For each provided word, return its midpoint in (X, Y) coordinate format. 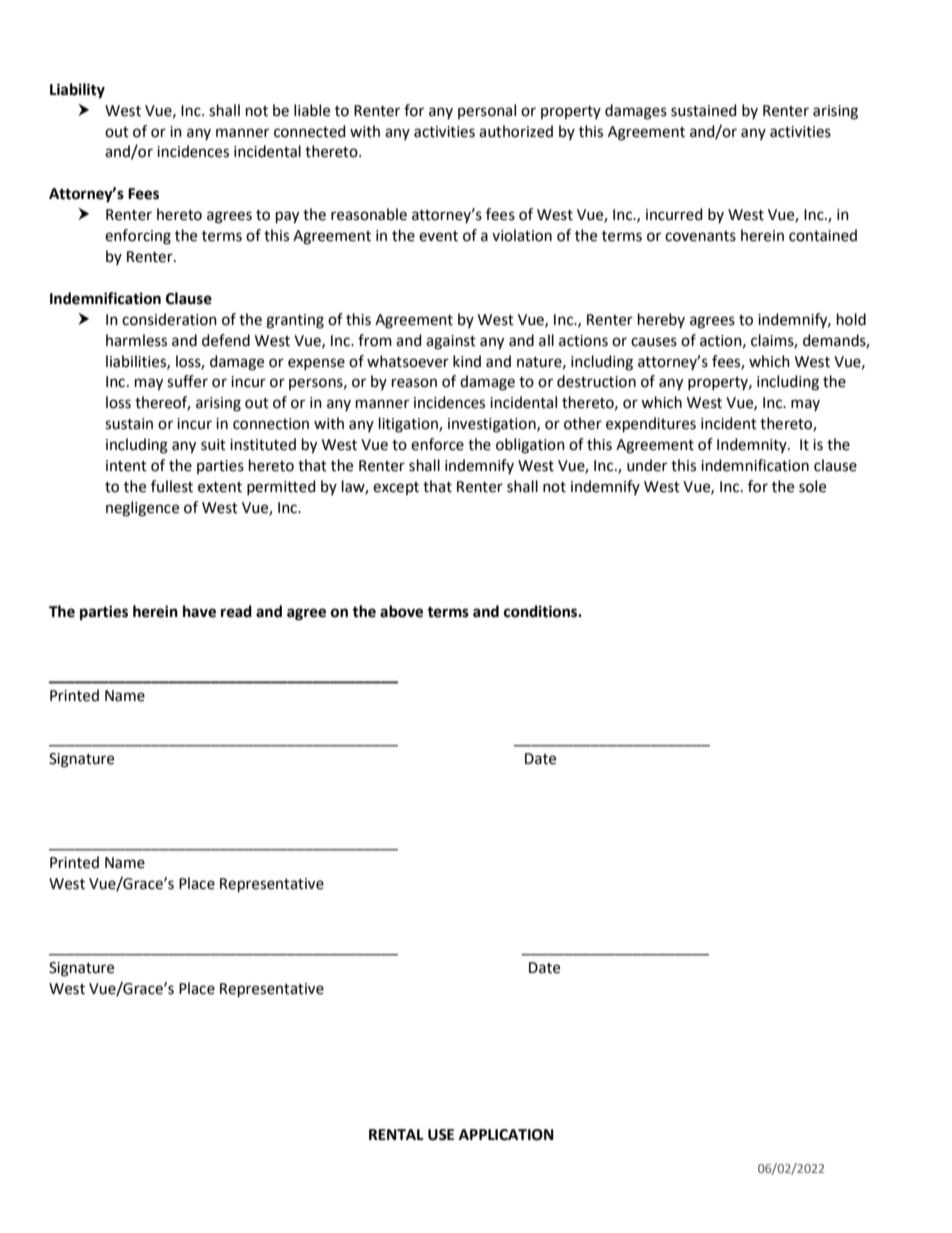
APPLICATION (506, 1135)
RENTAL (396, 1134)
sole (812, 486)
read (236, 611)
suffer (187, 381)
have (199, 611)
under (647, 465)
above (401, 611)
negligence (142, 509)
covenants (700, 236)
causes (654, 342)
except (396, 488)
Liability (77, 91)
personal (487, 111)
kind (467, 361)
